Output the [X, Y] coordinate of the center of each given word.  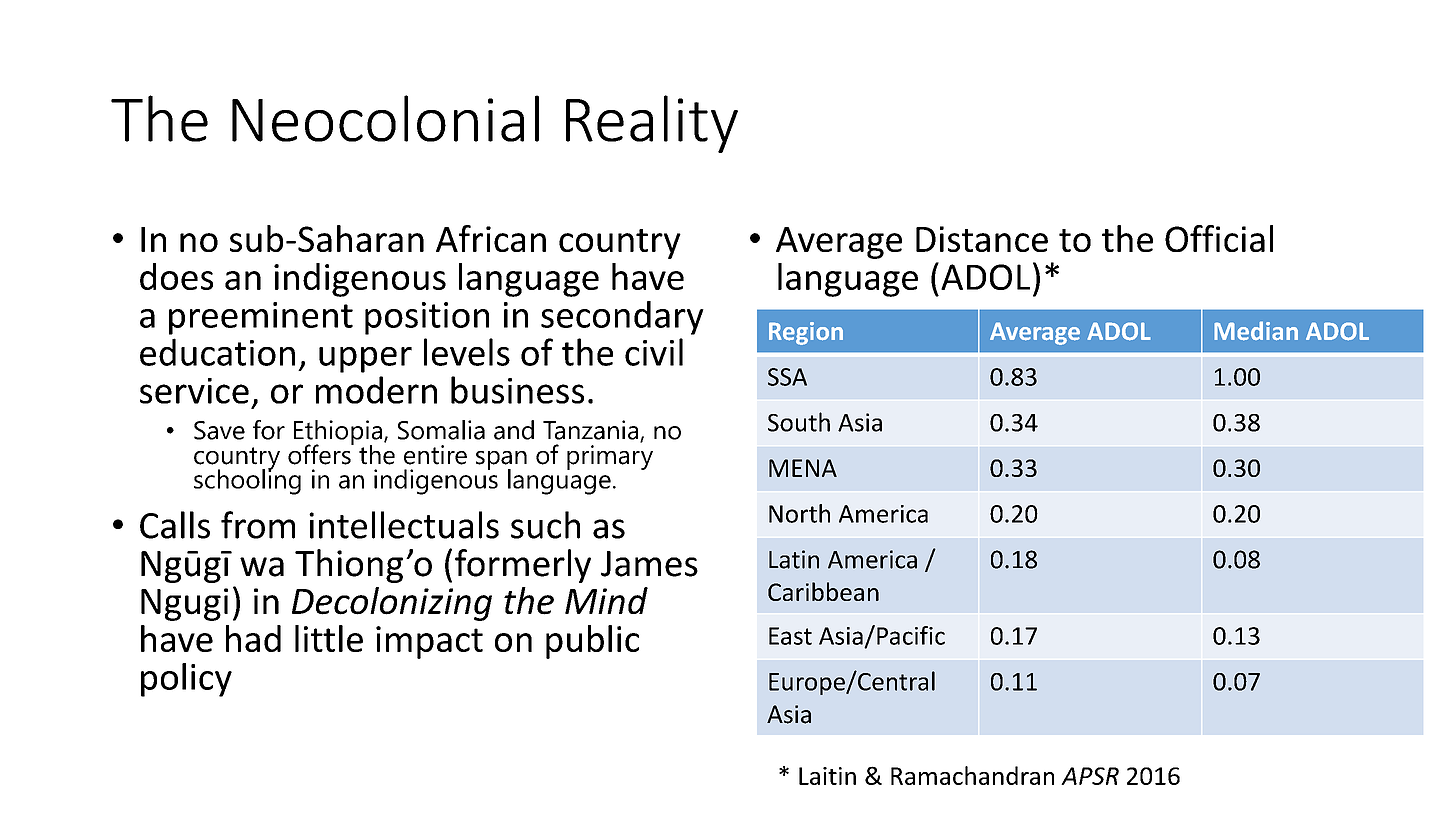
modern [376, 390]
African [491, 238]
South [799, 422]
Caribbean [823, 591]
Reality [652, 124]
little [329, 638]
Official [1219, 238]
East [790, 636]
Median [1256, 331]
